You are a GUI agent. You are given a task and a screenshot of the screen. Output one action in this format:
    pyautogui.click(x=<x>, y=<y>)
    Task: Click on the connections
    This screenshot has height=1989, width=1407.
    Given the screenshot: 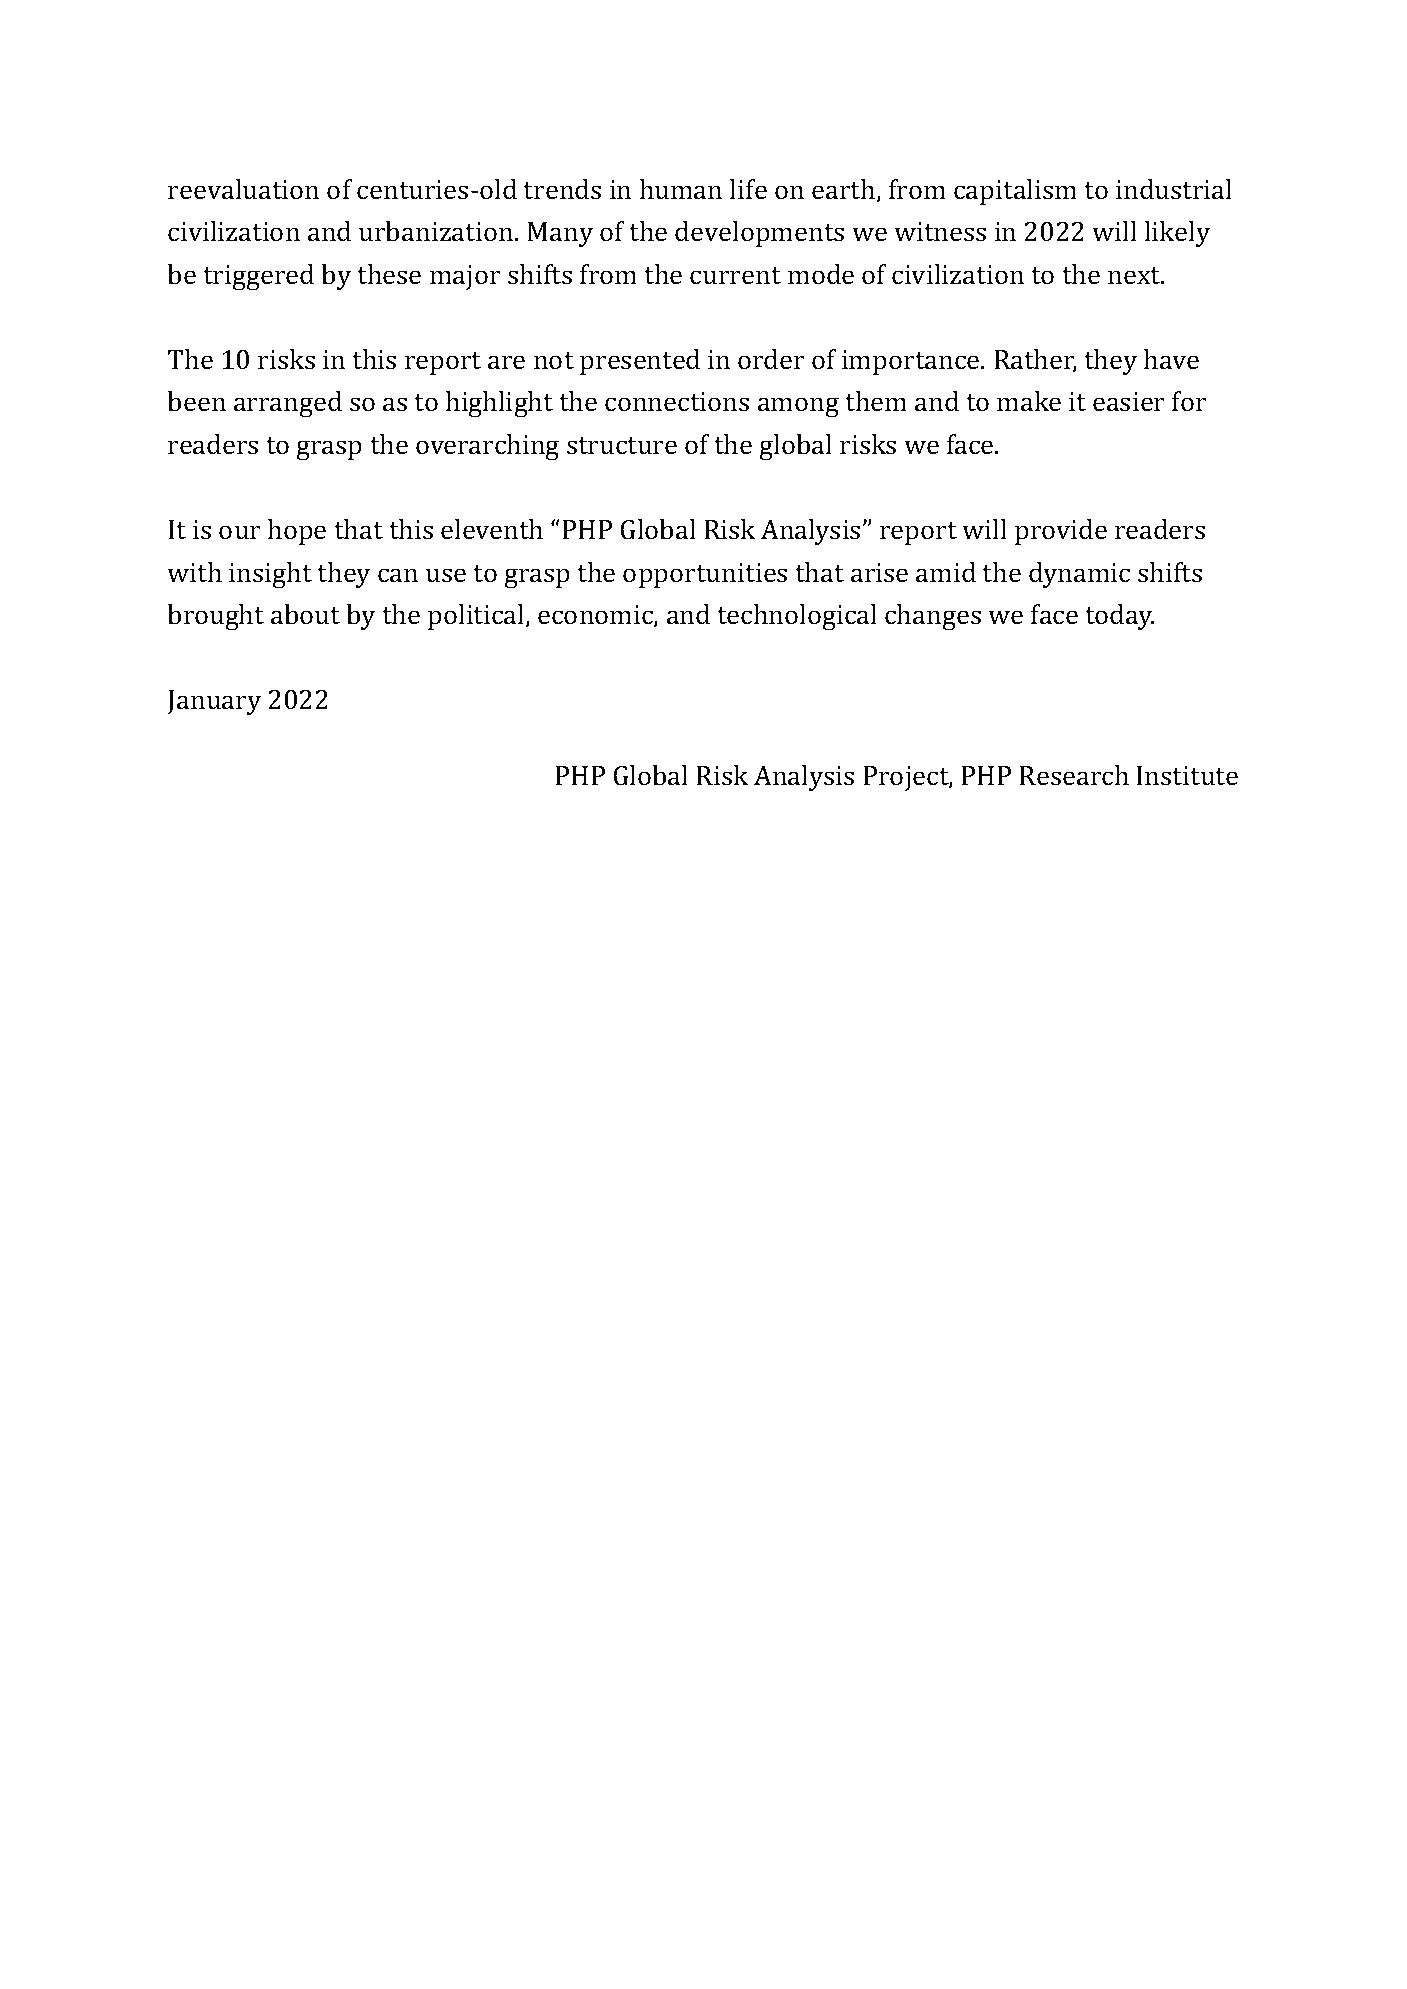 What is the action you would take?
    pyautogui.click(x=677, y=402)
